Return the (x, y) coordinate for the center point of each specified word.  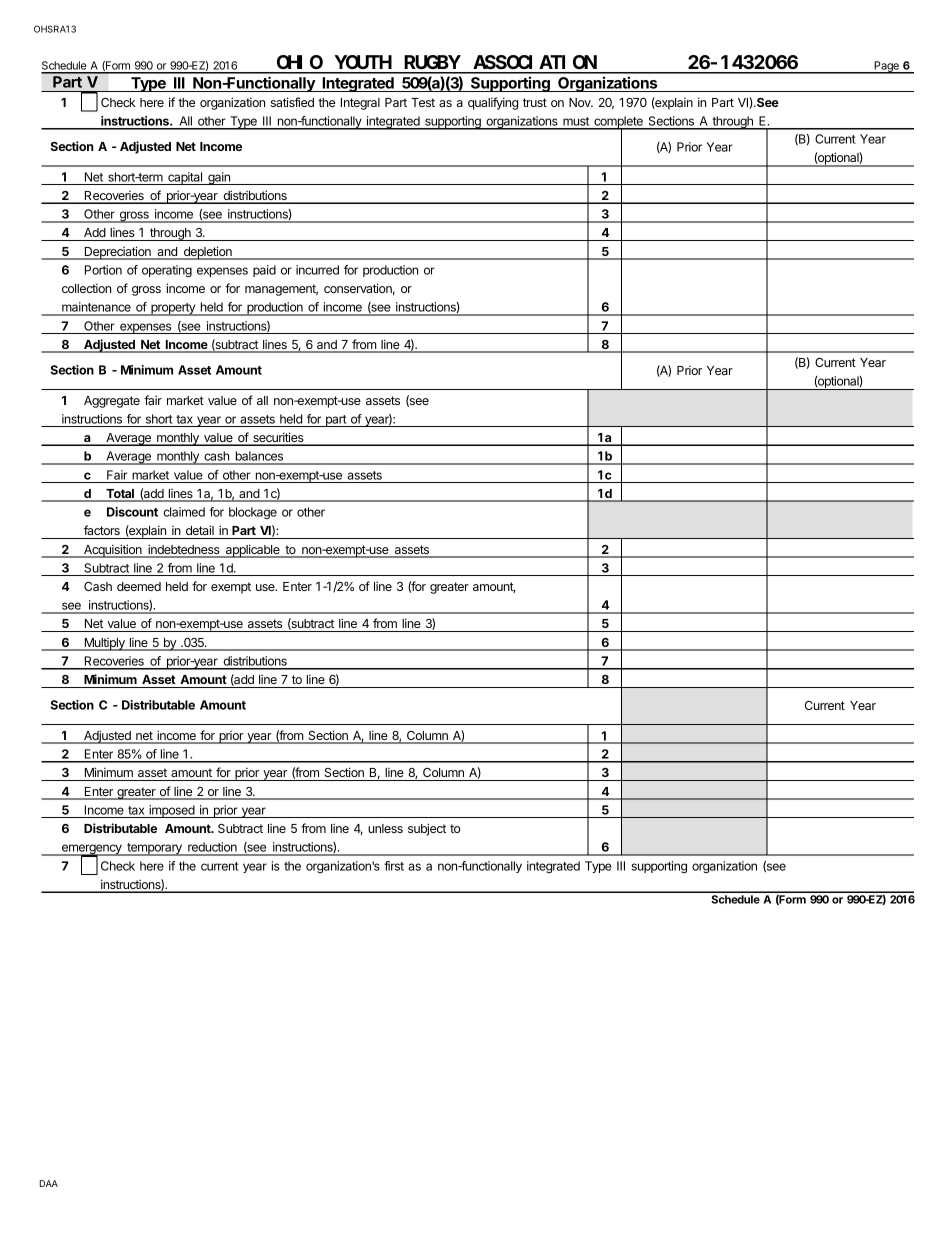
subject (427, 829)
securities (278, 438)
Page (886, 67)
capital (185, 178)
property (173, 309)
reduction (212, 848)
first (394, 866)
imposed (172, 811)
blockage (253, 513)
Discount (132, 512)
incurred (317, 270)
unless (385, 828)
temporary (154, 849)
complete (618, 123)
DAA (49, 1183)
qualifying (493, 103)
